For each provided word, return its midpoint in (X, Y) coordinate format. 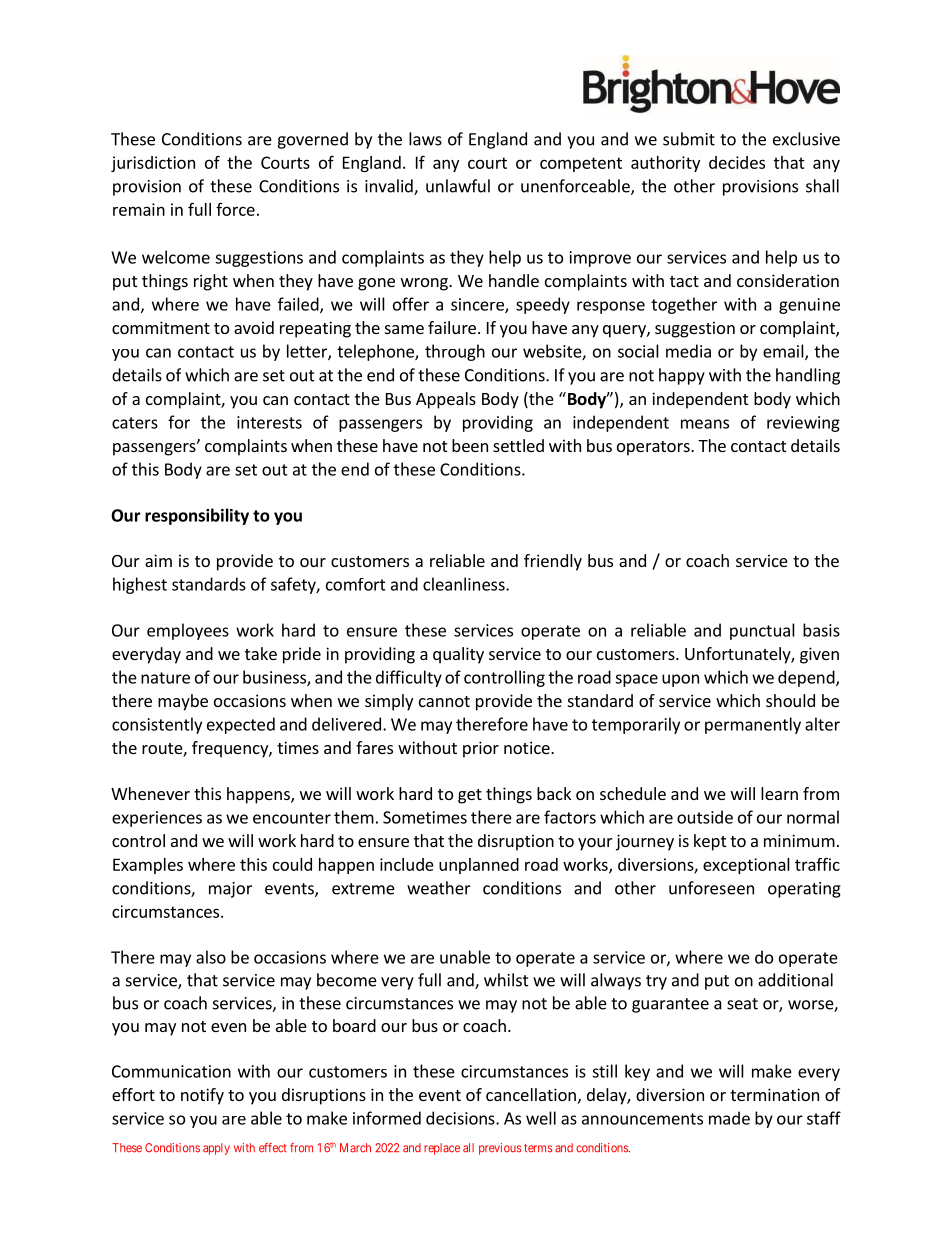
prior (481, 749)
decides (737, 162)
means (705, 424)
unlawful (458, 186)
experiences (157, 819)
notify (202, 1096)
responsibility (197, 516)
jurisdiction (153, 164)
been (470, 445)
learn (779, 793)
